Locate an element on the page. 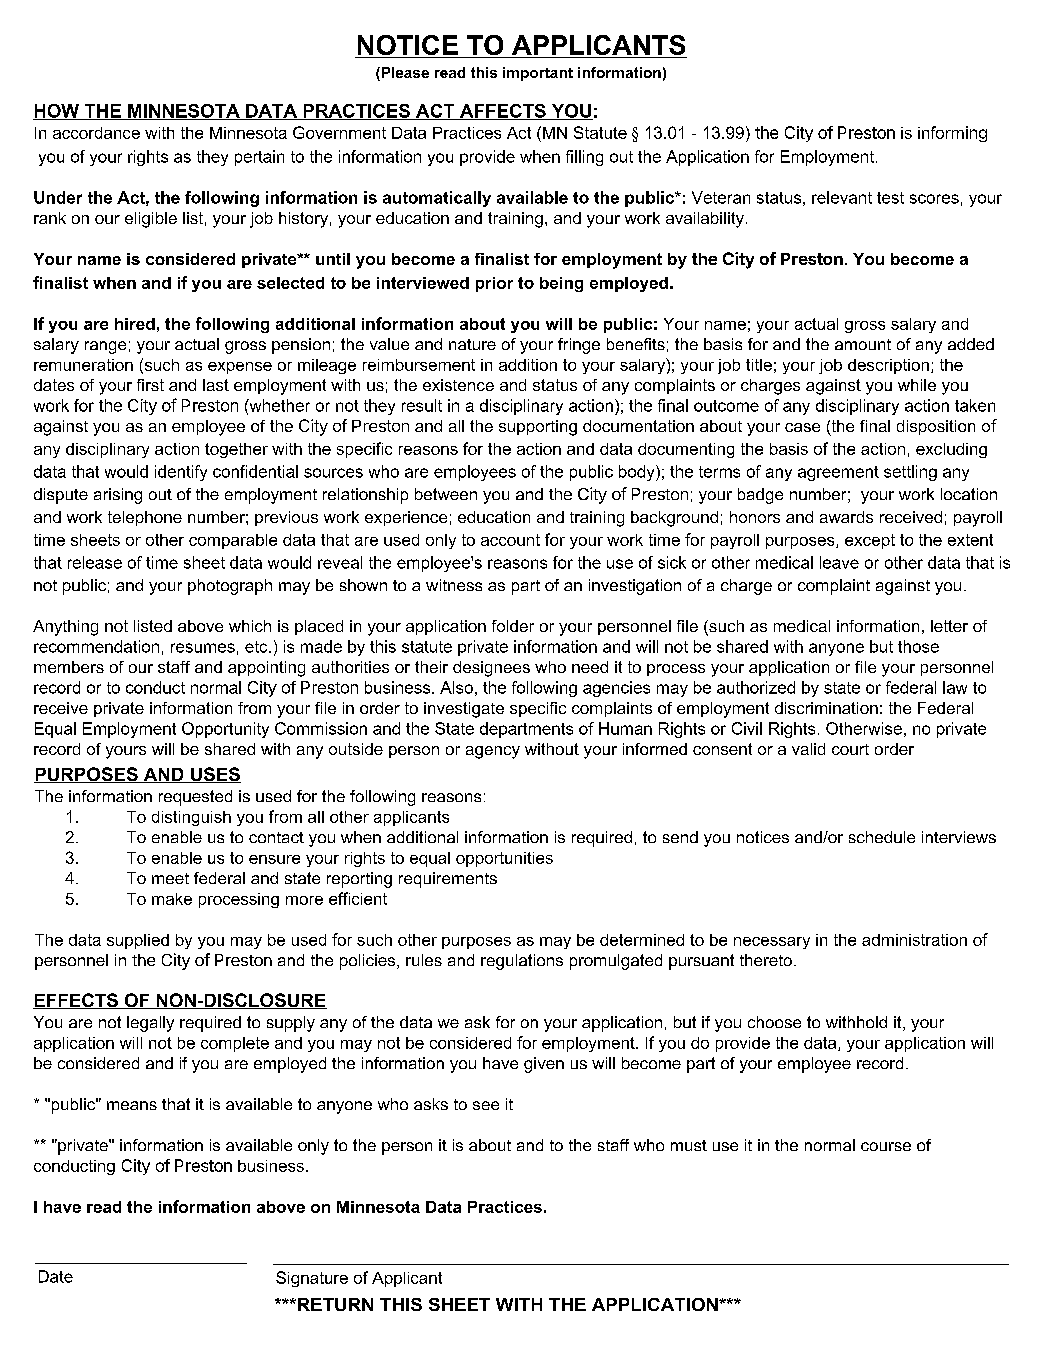 The height and width of the page is (1352, 1045). RETURN is located at coordinates (334, 1304).
